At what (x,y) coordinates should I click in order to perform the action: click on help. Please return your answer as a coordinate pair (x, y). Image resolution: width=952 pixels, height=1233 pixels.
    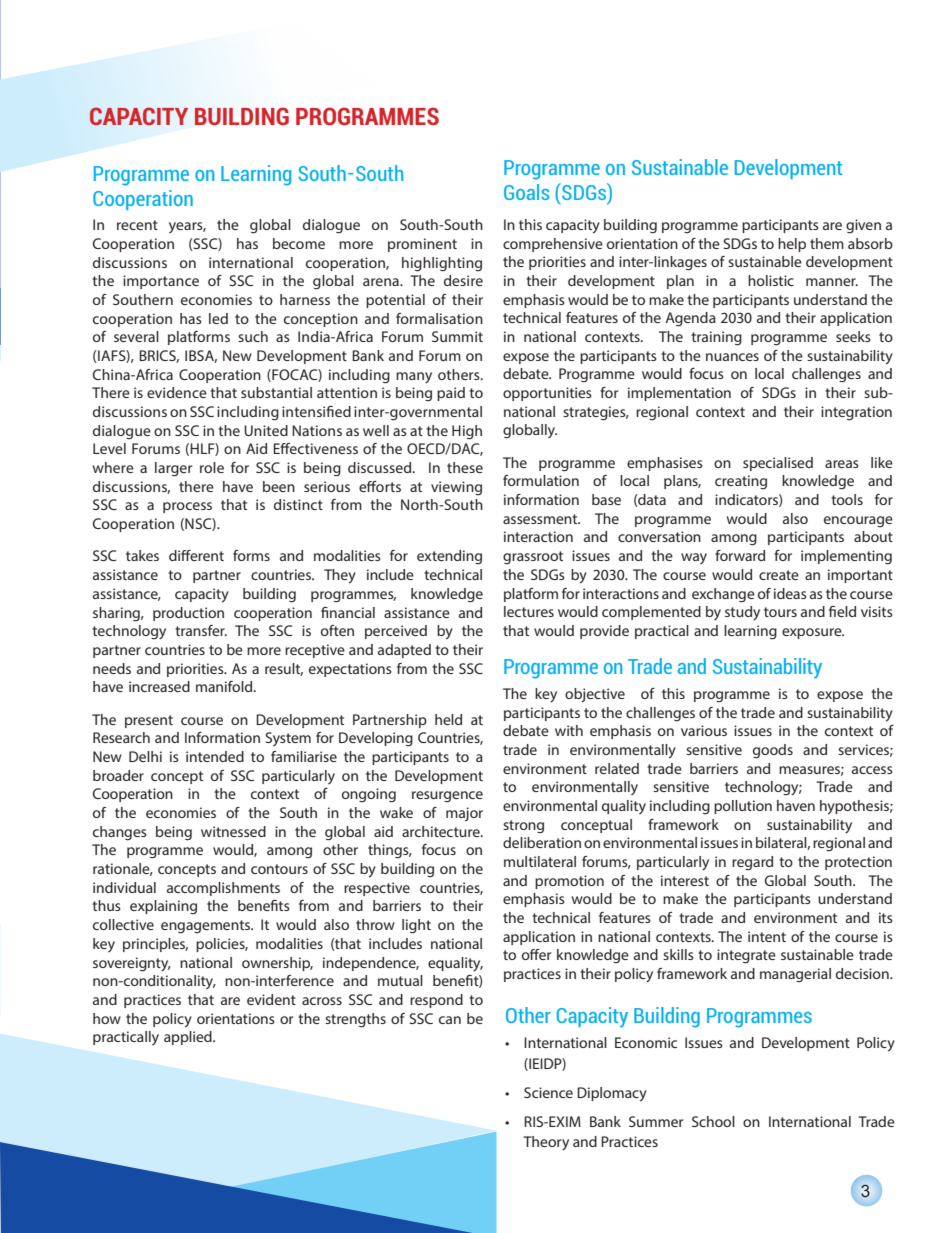
    Looking at the image, I should click on (792, 245).
